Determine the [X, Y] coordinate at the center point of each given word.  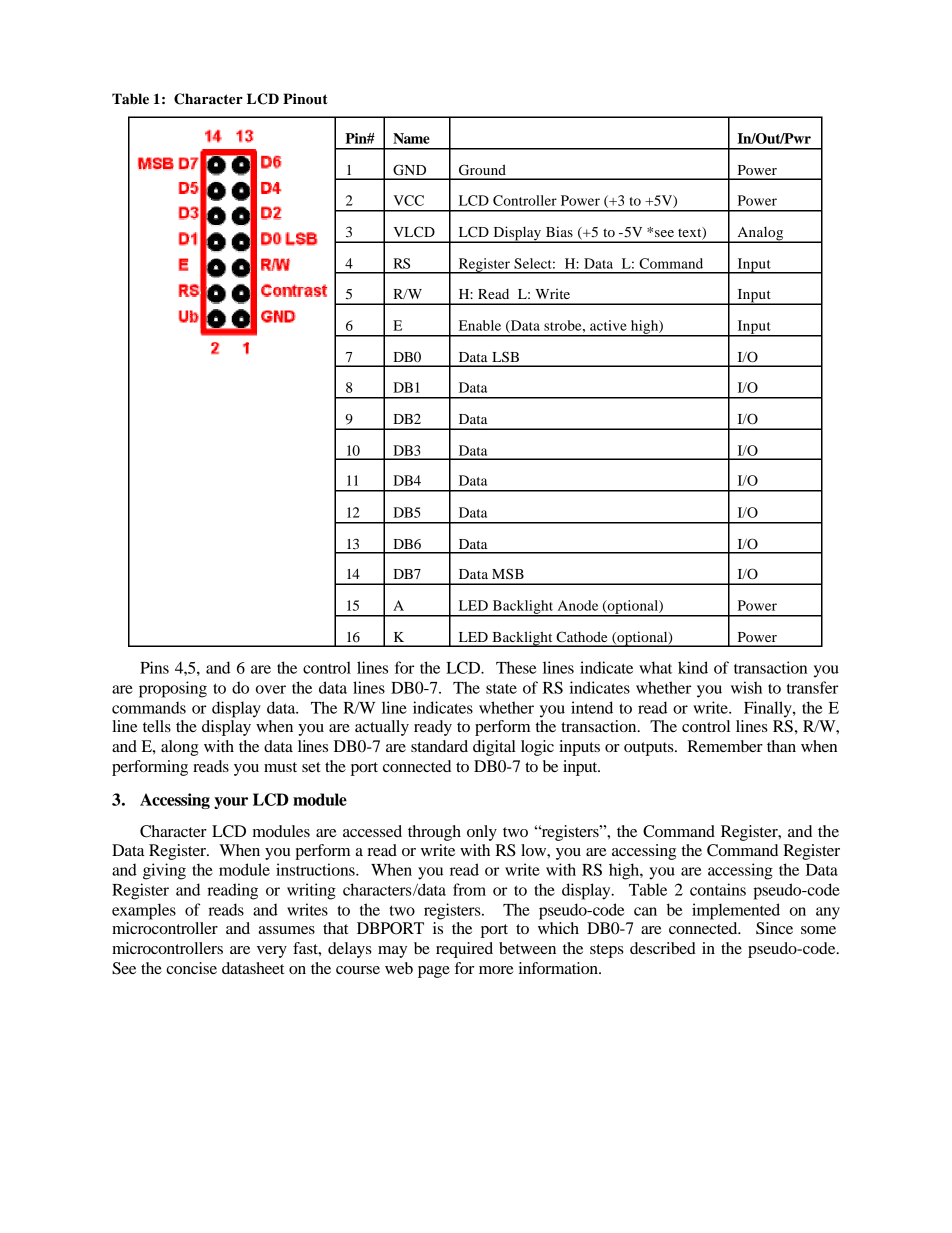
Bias [559, 231]
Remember [725, 746]
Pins [154, 667]
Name [411, 138]
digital [494, 748]
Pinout [305, 99]
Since [774, 928]
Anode [578, 605]
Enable [480, 325]
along [180, 748]
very [272, 952]
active [608, 325]
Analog [760, 235]
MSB [508, 573]
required [464, 950]
